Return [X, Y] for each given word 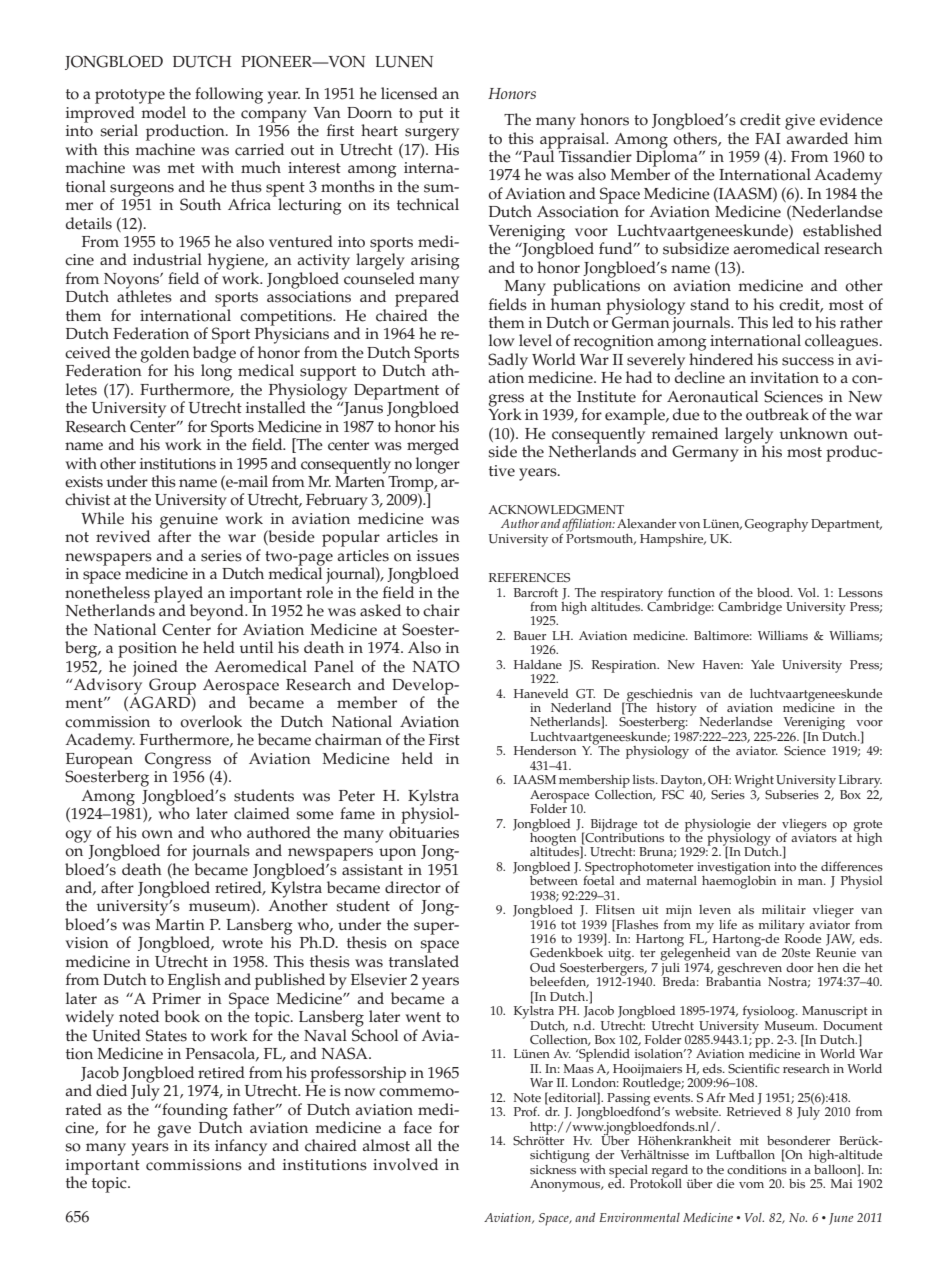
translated [424, 961]
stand [709, 304]
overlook [211, 721]
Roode [803, 937]
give [800, 122]
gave [174, 1131]
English [194, 981]
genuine [189, 522]
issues [438, 556]
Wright [754, 781]
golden [165, 355]
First [444, 740]
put [431, 115]
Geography [776, 525]
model [163, 112]
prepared [427, 297]
